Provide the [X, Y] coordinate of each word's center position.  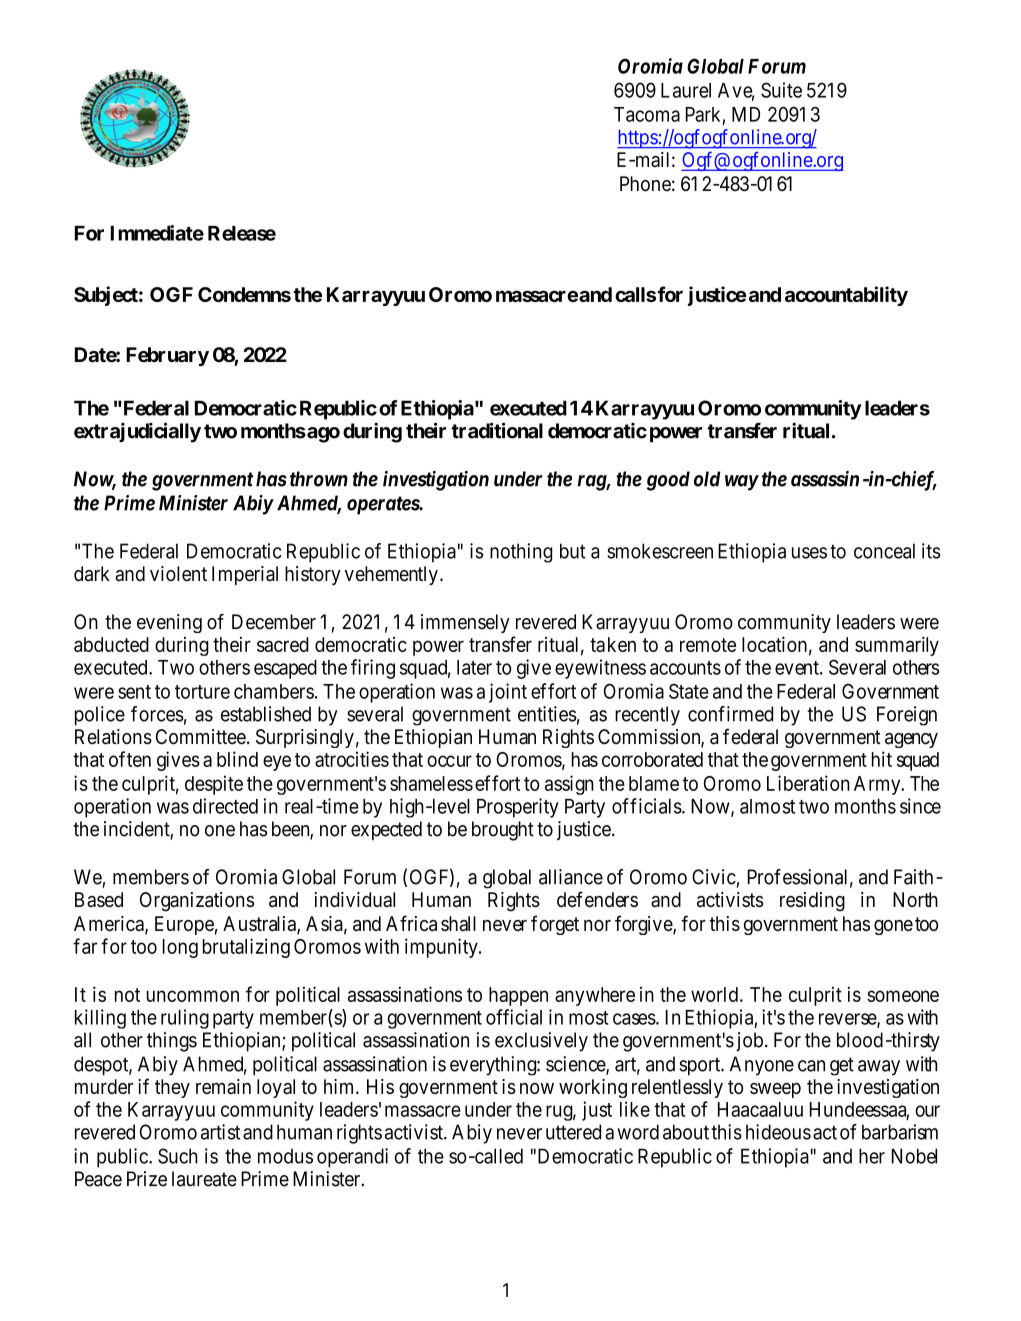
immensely [465, 623]
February [167, 356]
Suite [781, 90]
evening [169, 623]
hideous [778, 1132]
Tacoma [647, 114]
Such [178, 1156]
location [774, 644]
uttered [573, 1132]
